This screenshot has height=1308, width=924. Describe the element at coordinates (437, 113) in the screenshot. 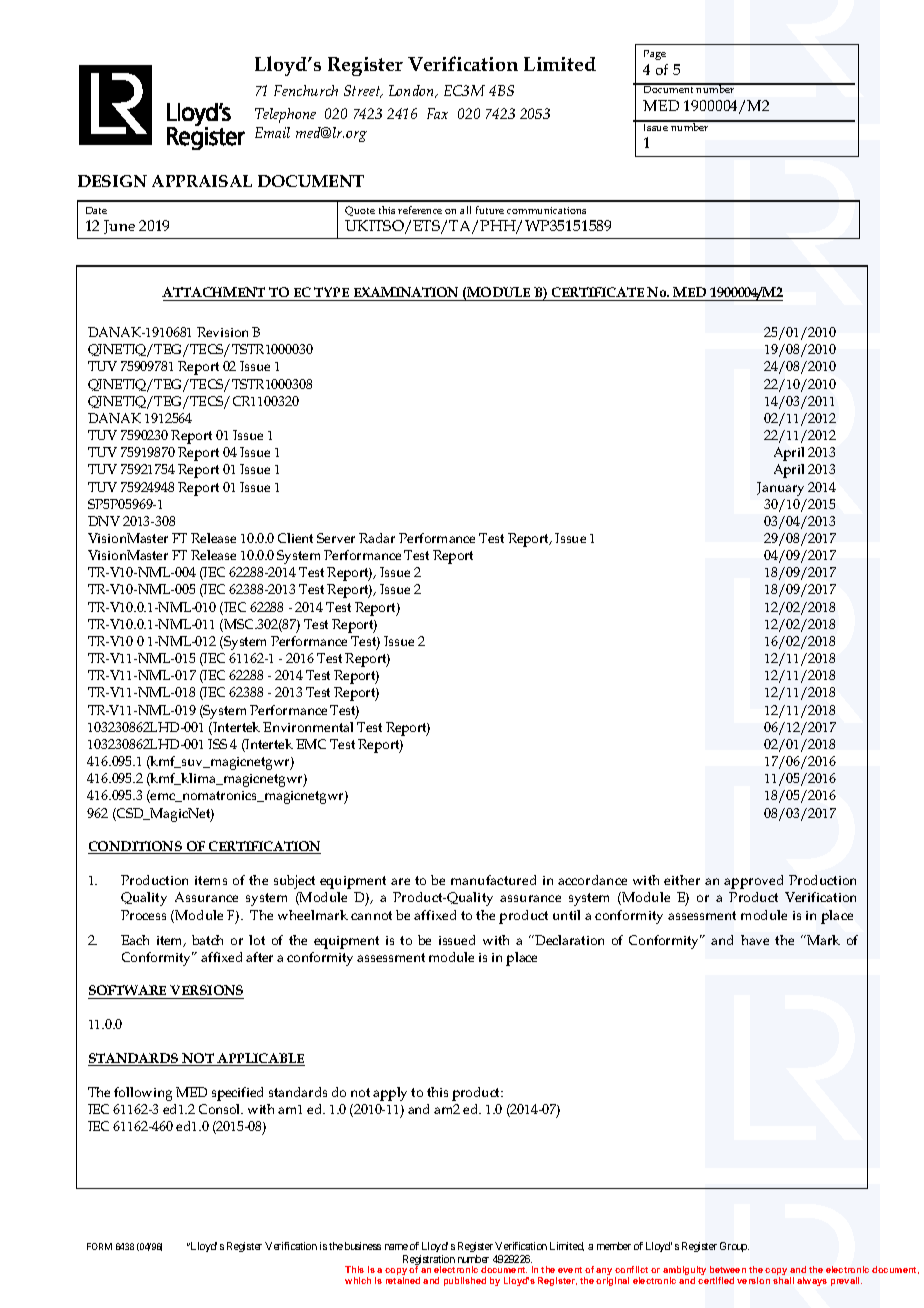

I see `Fax` at that location.
